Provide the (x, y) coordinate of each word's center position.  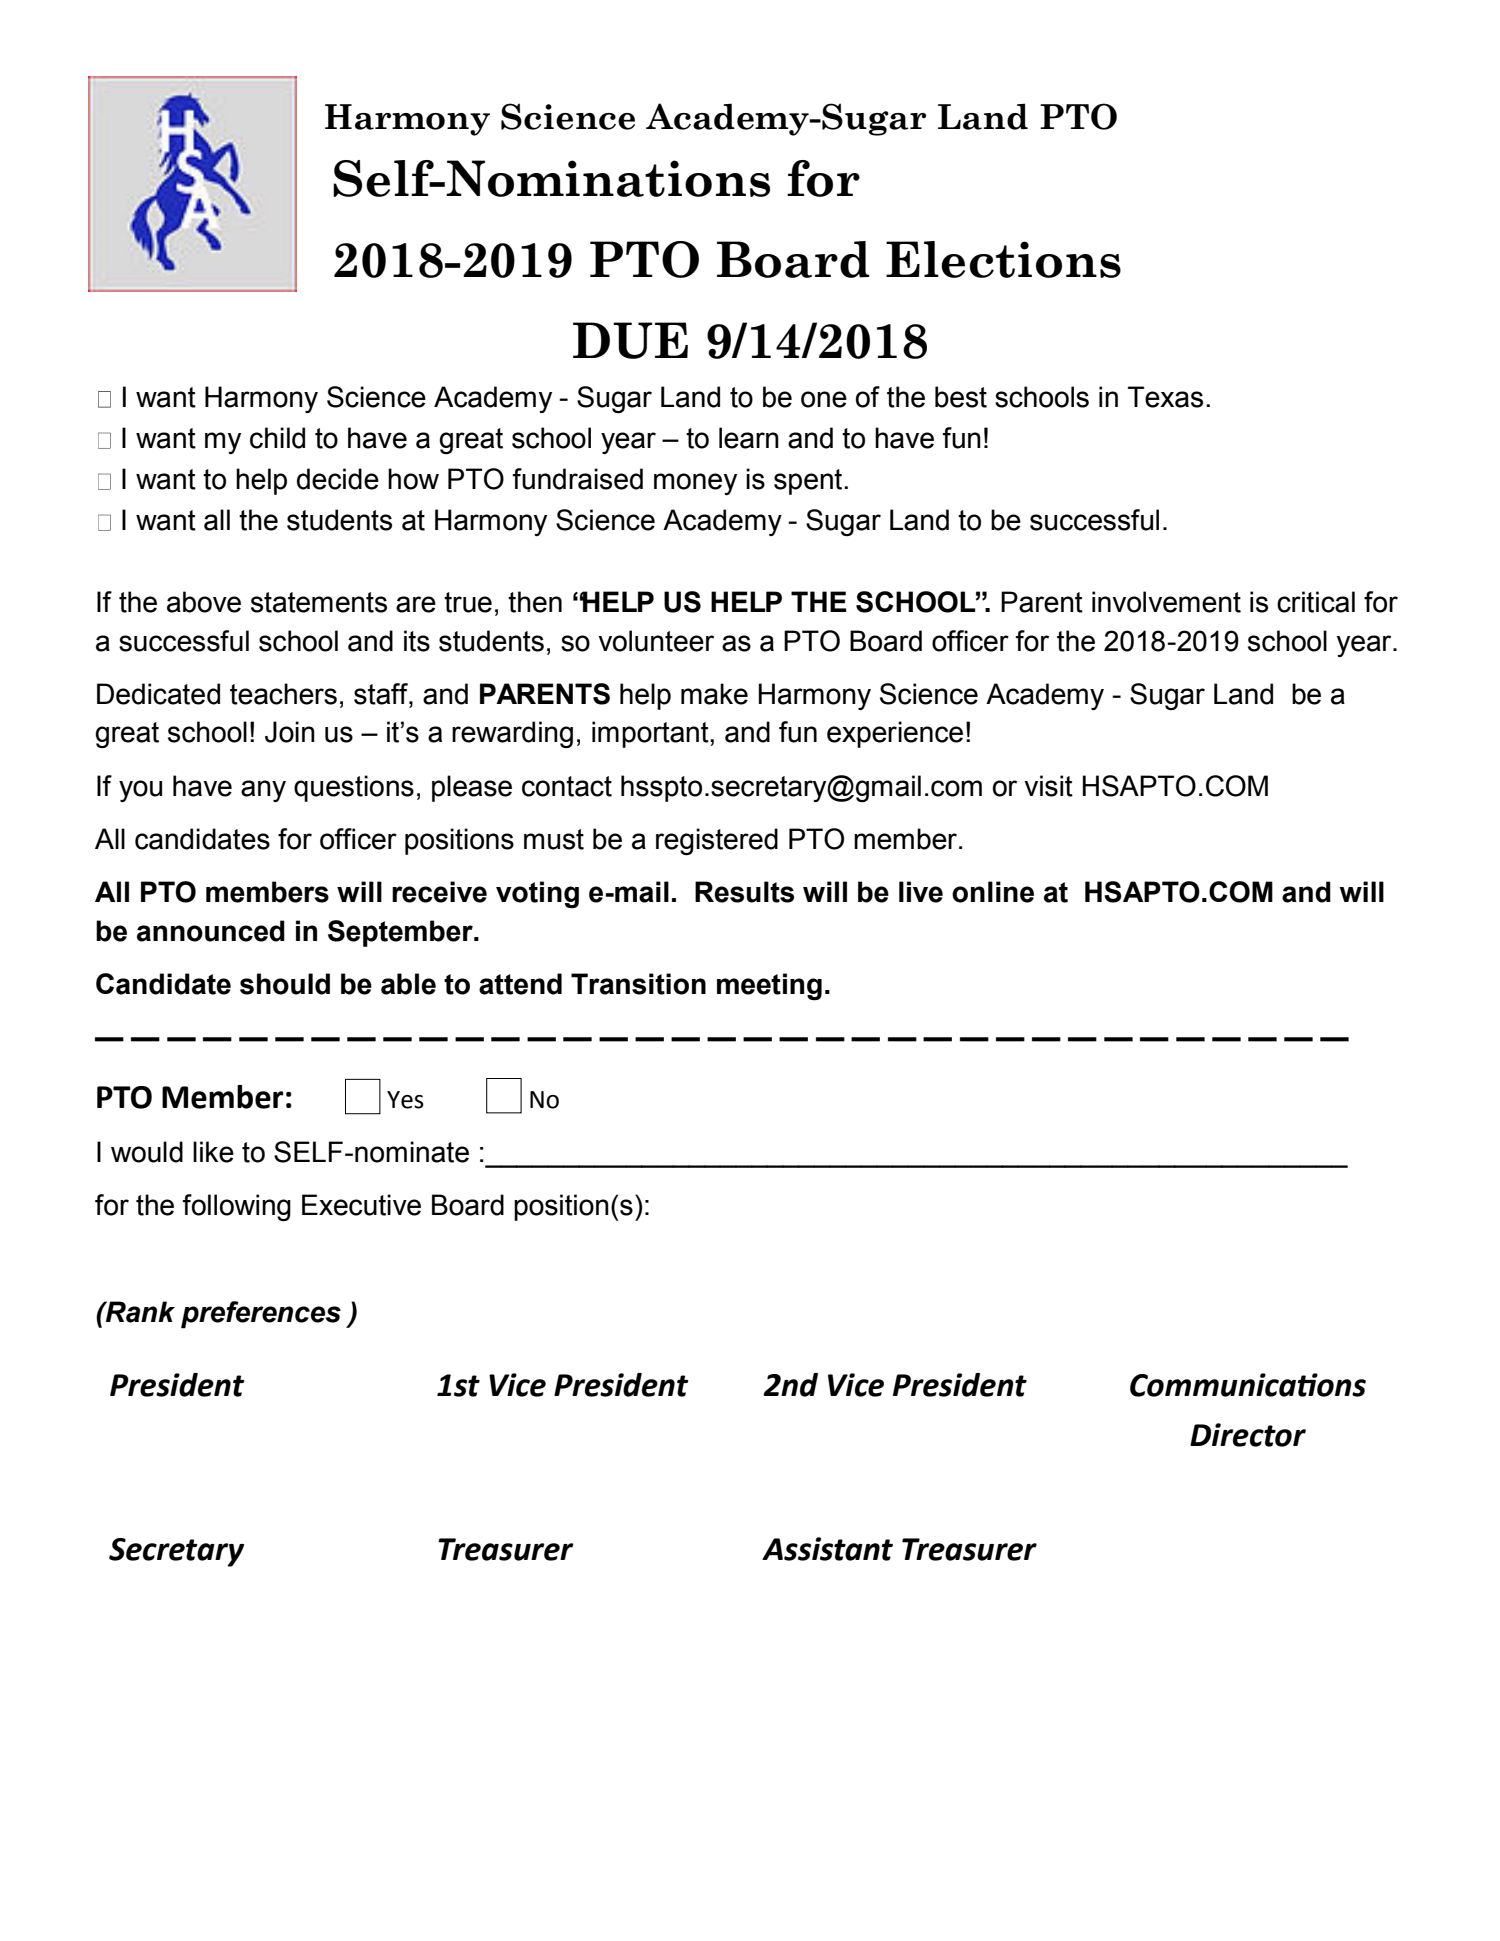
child (277, 438)
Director (1248, 1435)
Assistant (827, 1549)
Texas (1165, 397)
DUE (630, 340)
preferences (261, 1315)
